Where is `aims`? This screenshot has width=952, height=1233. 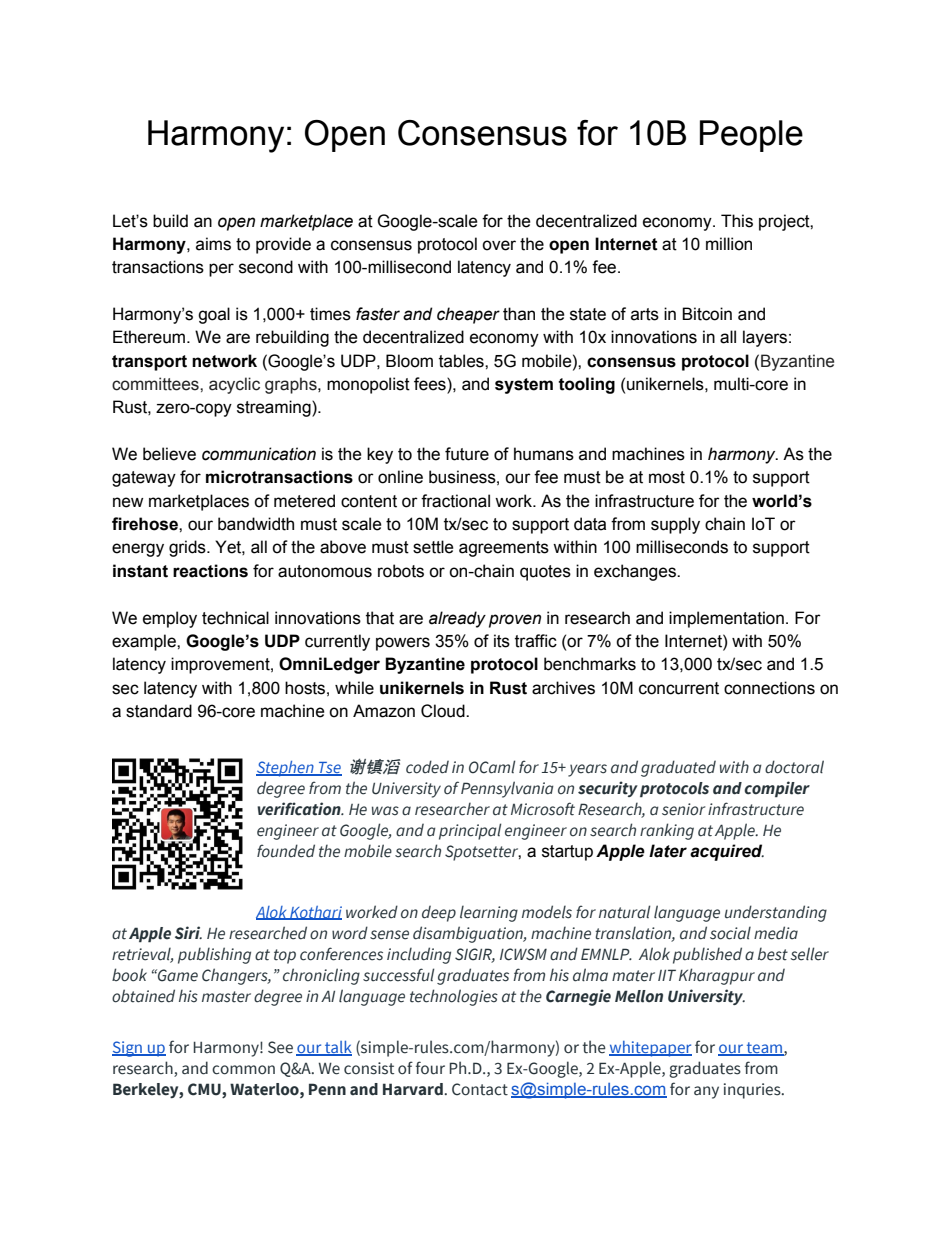
aims is located at coordinates (213, 244).
